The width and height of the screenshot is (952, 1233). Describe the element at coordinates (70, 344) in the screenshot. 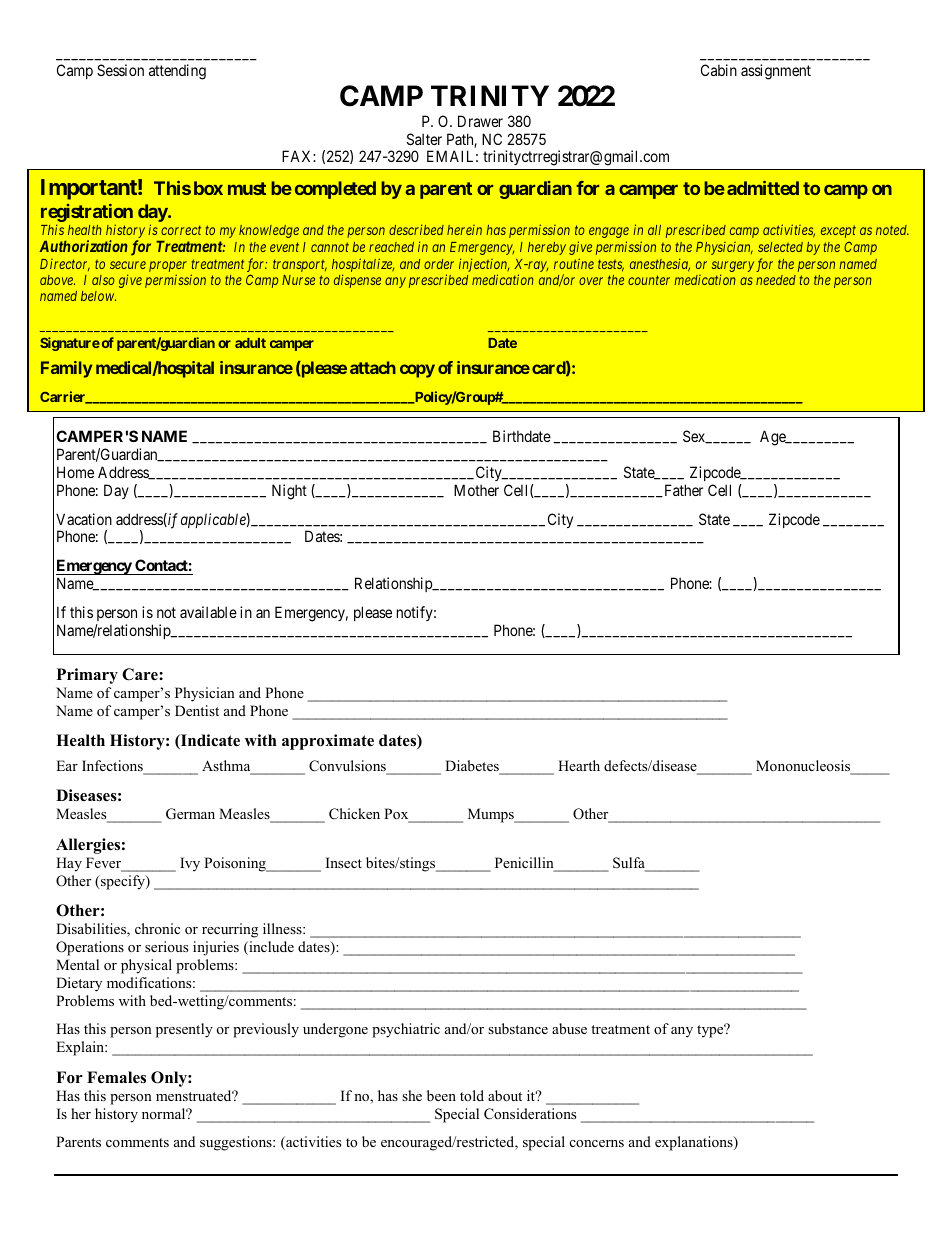

I see `Signature` at that location.
